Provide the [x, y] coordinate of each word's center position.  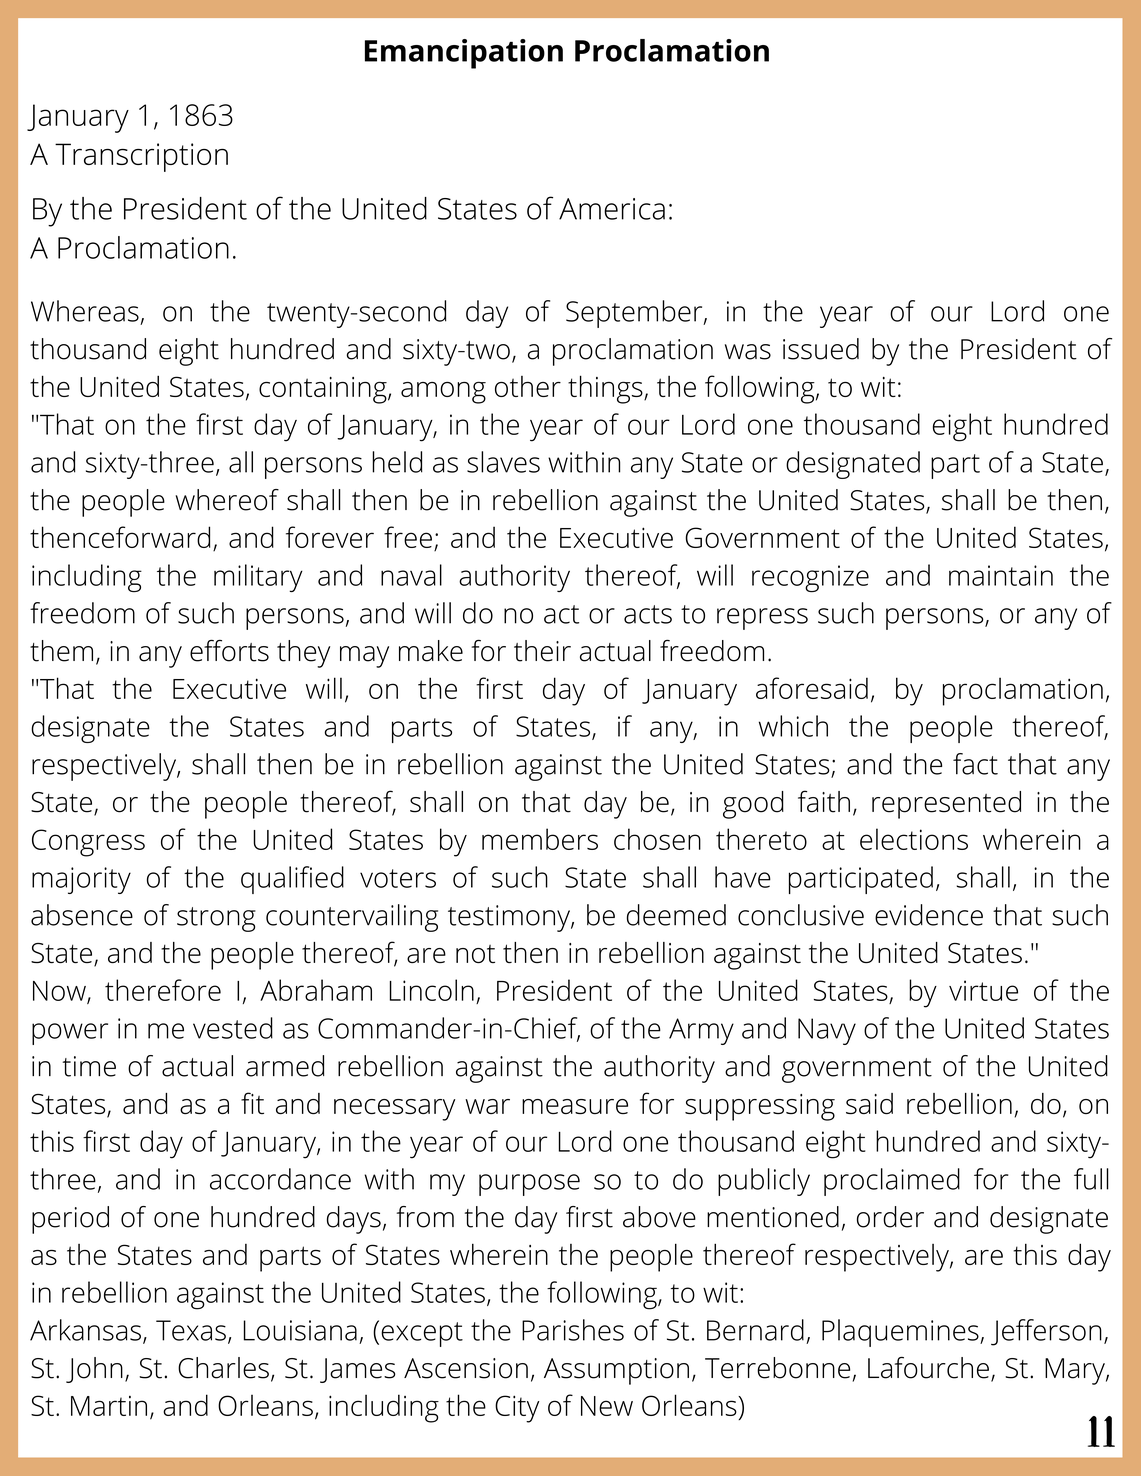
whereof [227, 500]
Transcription [141, 157]
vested [233, 1028]
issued [821, 349]
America [612, 209]
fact [975, 764]
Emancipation [464, 54]
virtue [983, 990]
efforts [229, 651]
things [606, 389]
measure [575, 1106]
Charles [223, 1368]
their [542, 651]
